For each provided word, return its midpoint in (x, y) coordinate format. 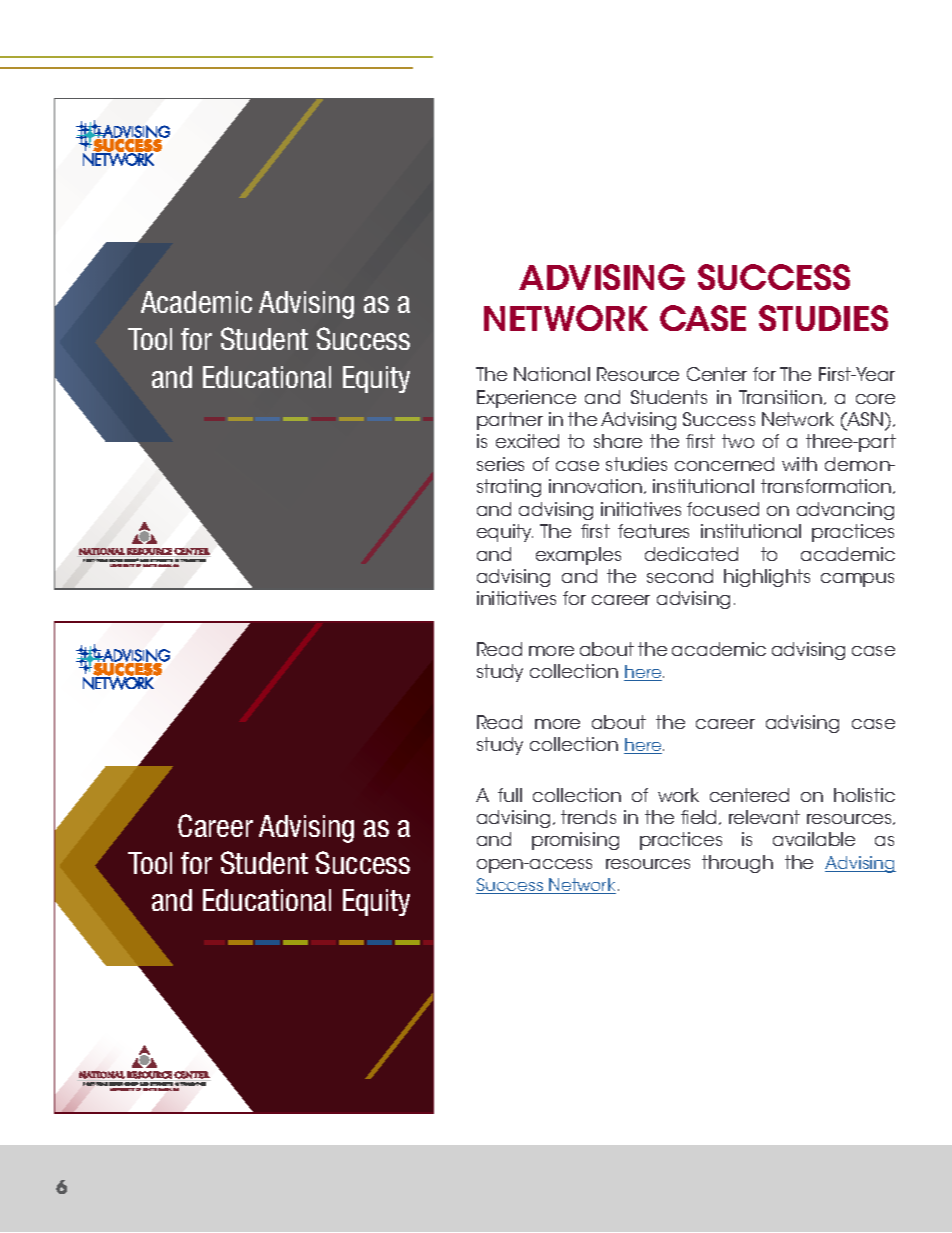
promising (575, 841)
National (552, 374)
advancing (845, 511)
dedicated (691, 554)
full (510, 795)
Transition (780, 397)
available (814, 839)
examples (578, 556)
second (680, 576)
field (700, 817)
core (875, 399)
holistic (864, 795)
